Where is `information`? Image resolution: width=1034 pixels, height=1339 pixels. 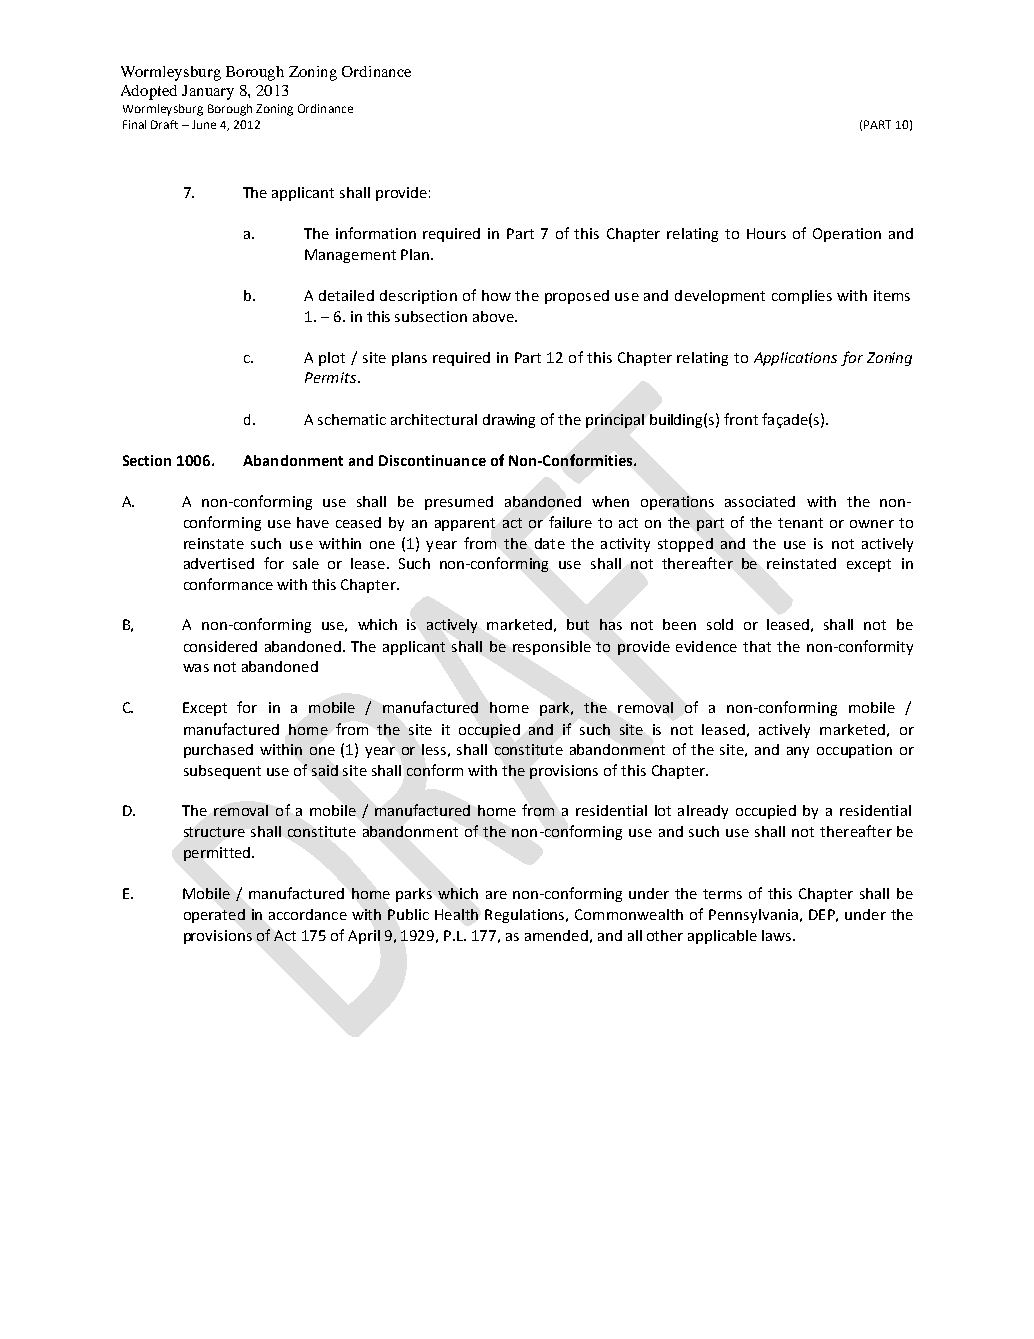
information is located at coordinates (376, 233).
